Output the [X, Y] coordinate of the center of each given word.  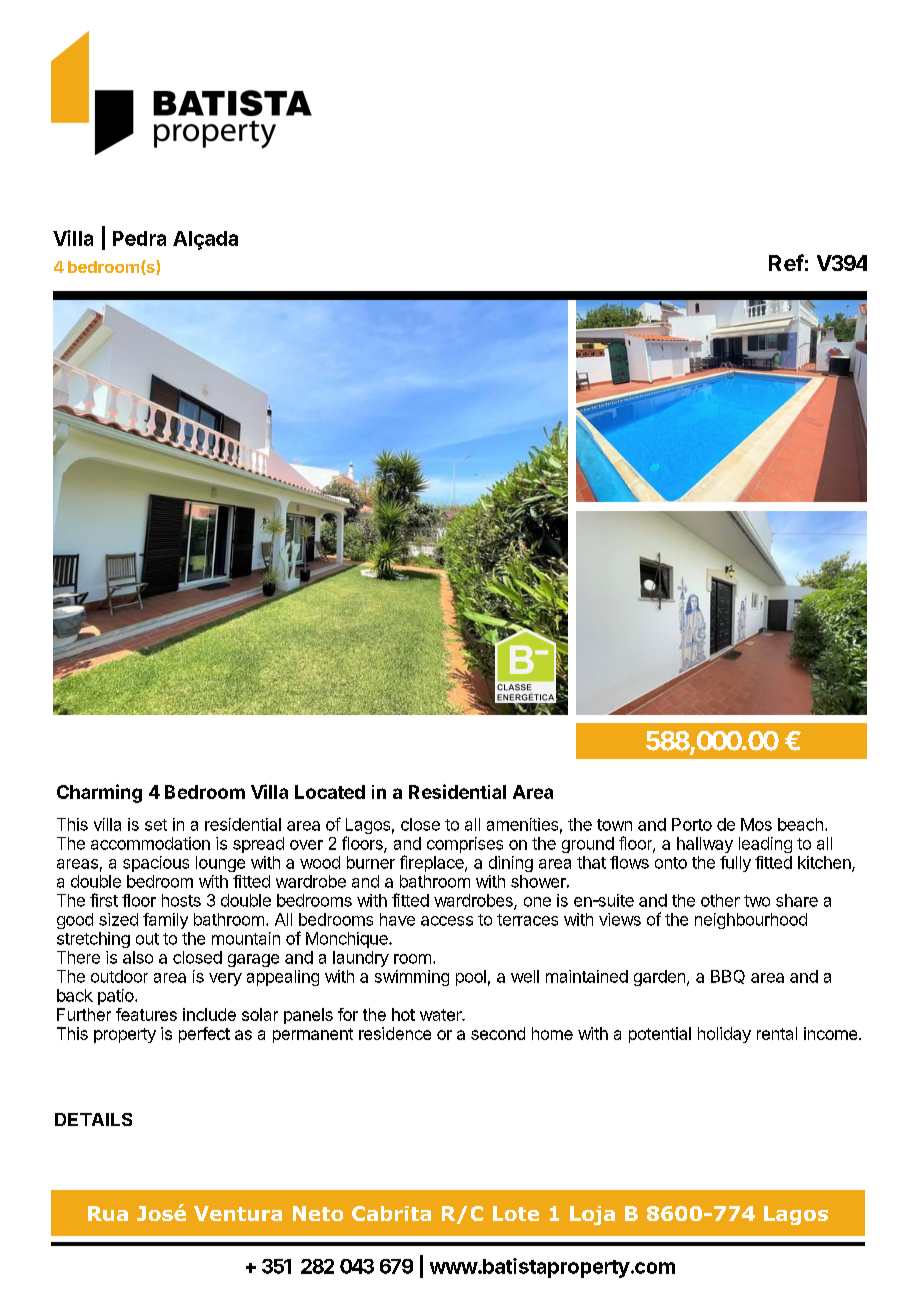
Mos [756, 824]
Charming [99, 793]
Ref [786, 262]
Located [330, 792]
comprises [465, 845]
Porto [692, 824]
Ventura [238, 1213]
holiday [724, 1035]
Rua [108, 1213]
